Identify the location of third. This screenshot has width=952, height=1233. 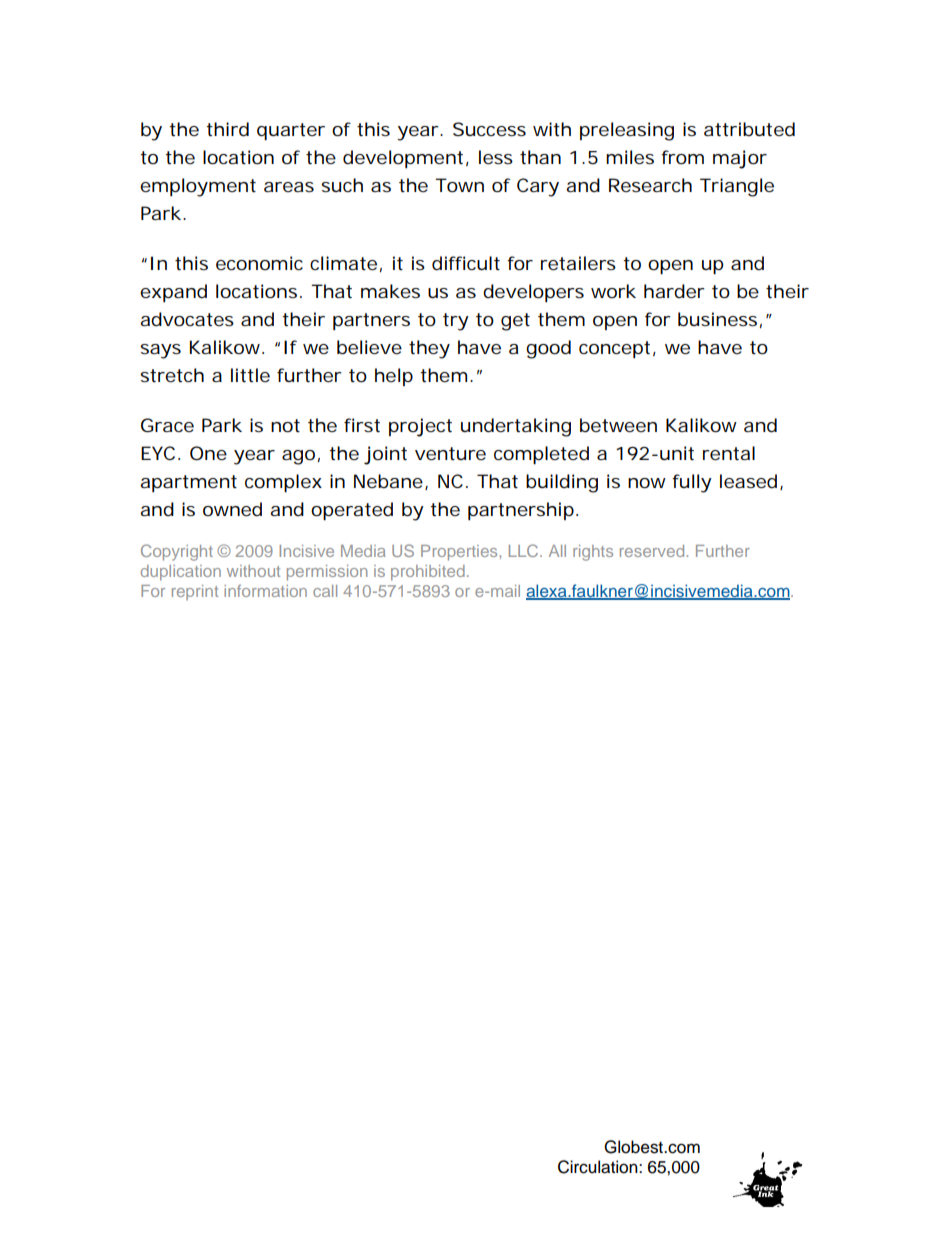
(227, 129).
